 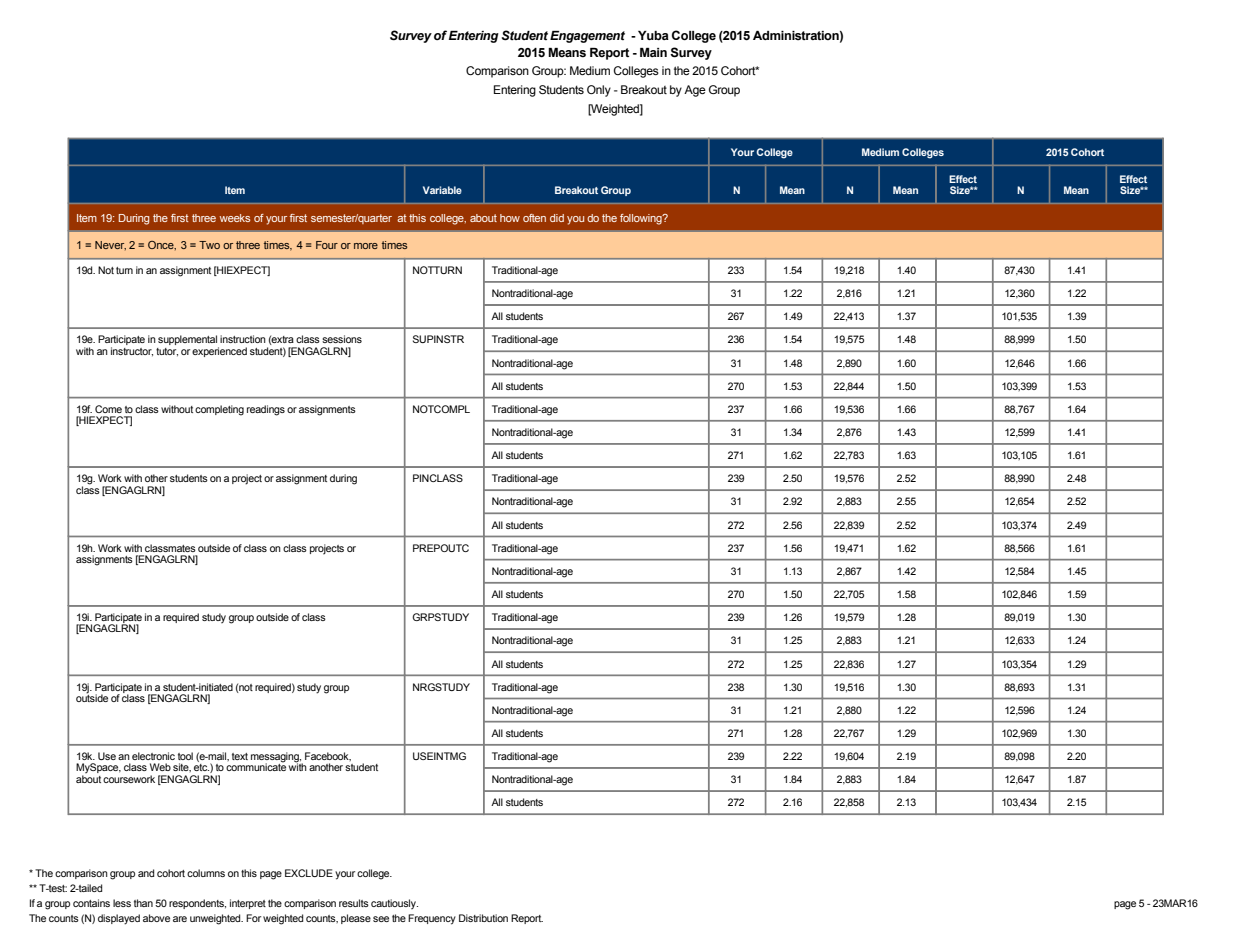 What do you see at coordinates (143, 903) in the screenshot?
I see `than` at bounding box center [143, 903].
